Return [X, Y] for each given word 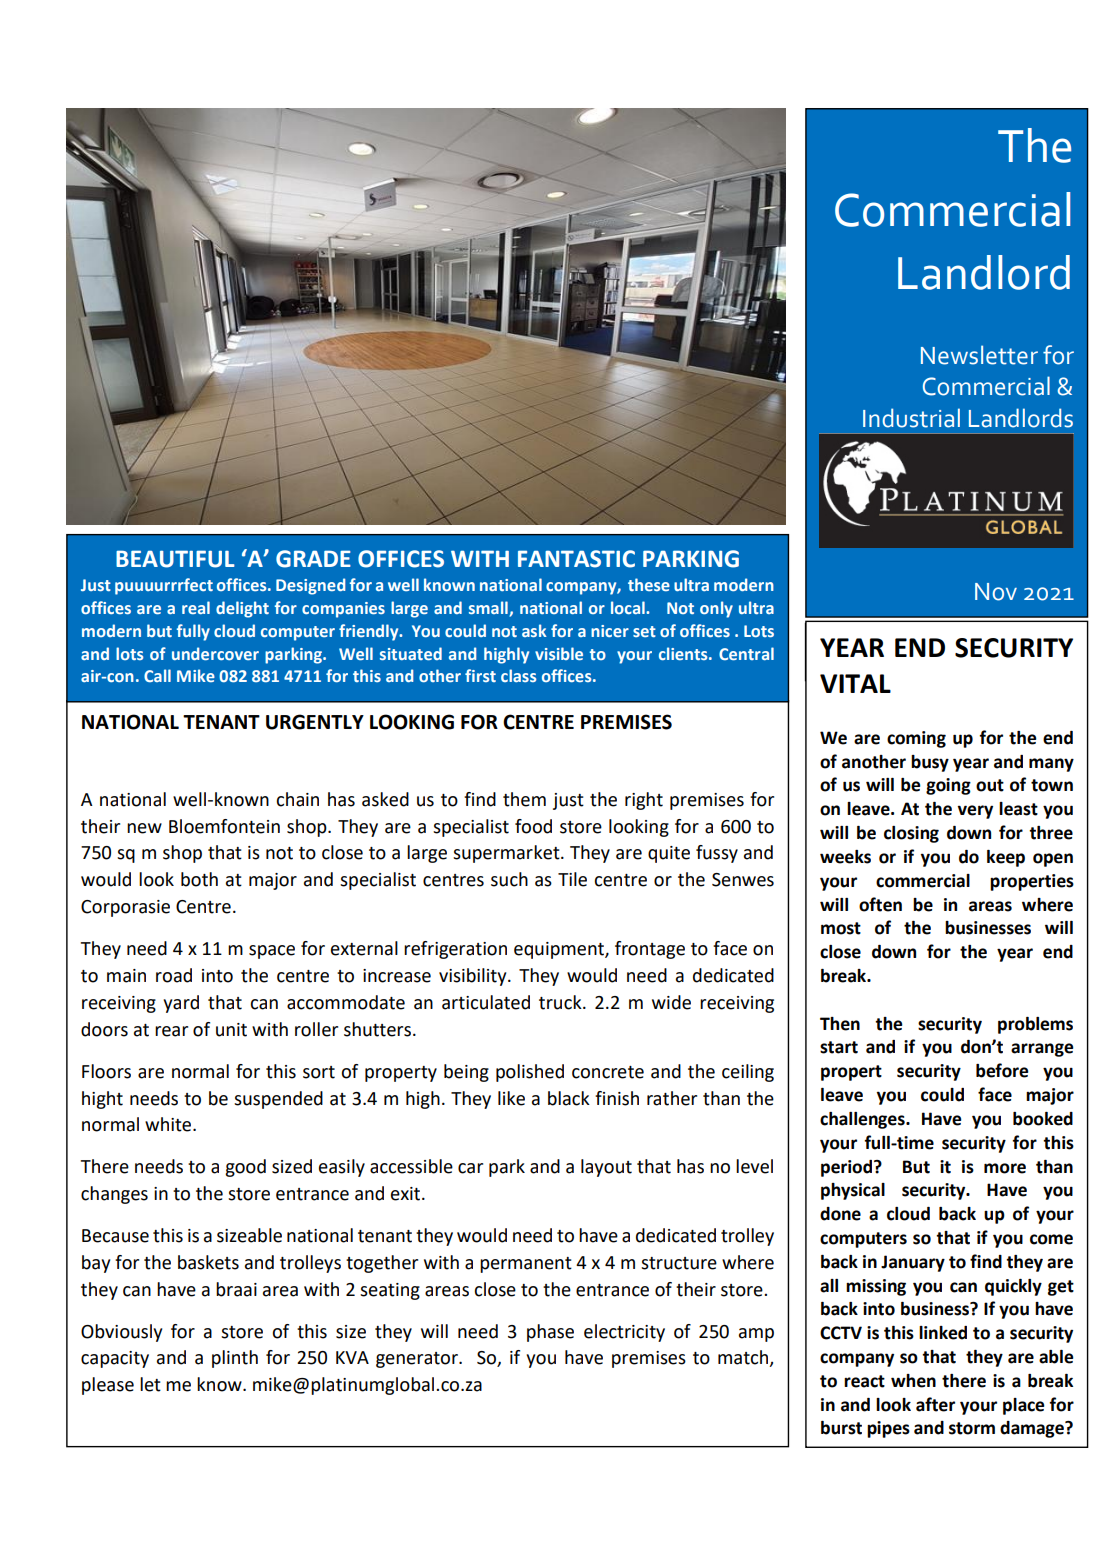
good [245, 1168]
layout [606, 1168]
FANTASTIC [576, 559]
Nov [996, 592]
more [1005, 1168]
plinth [235, 1359]
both [199, 879]
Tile [572, 879]
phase [550, 1333]
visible [559, 653]
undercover [215, 653]
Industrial [911, 418]
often [880, 904]
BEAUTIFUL [175, 559]
